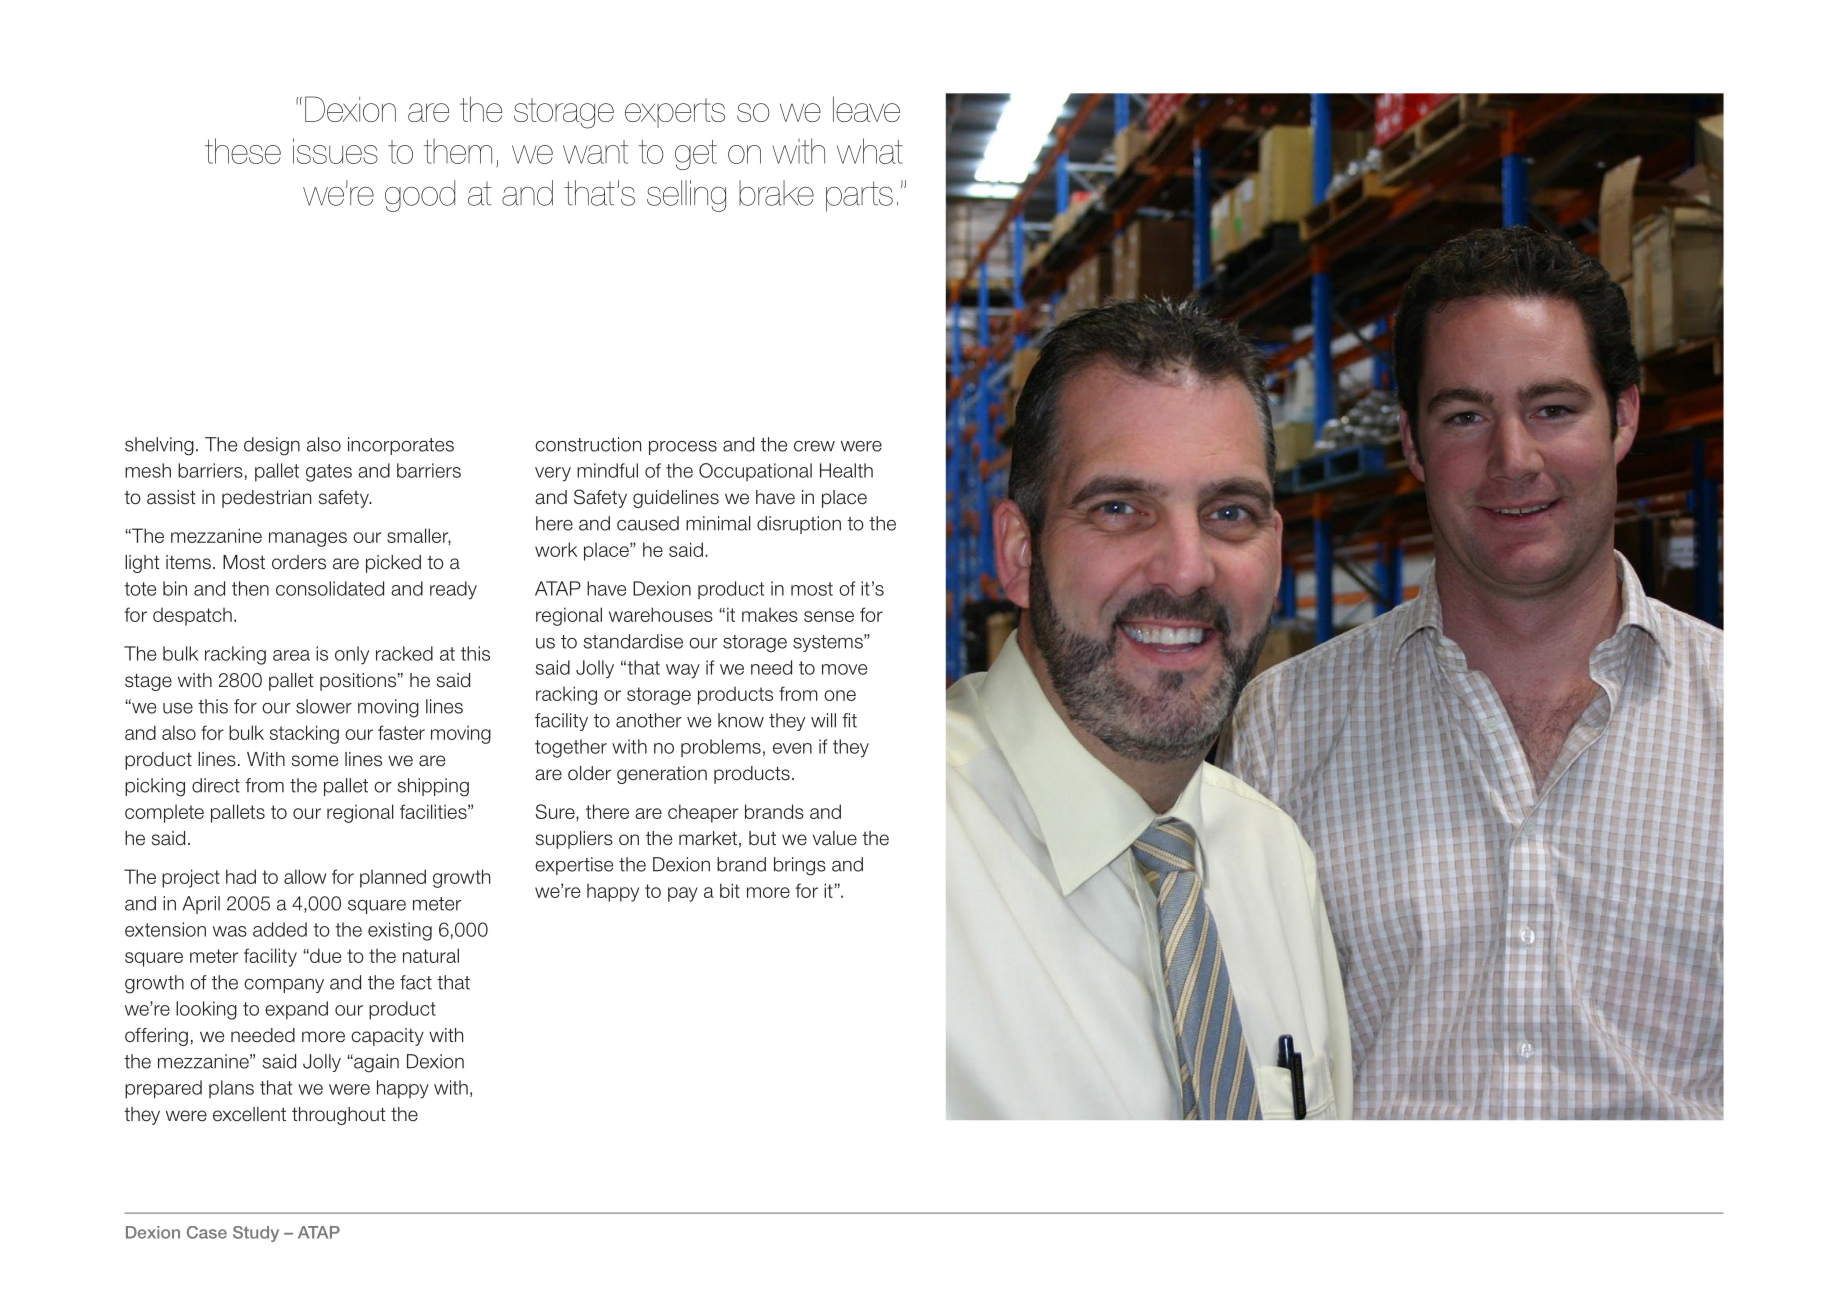 The image size is (1848, 1307). I want to click on throughout, so click(339, 1116).
